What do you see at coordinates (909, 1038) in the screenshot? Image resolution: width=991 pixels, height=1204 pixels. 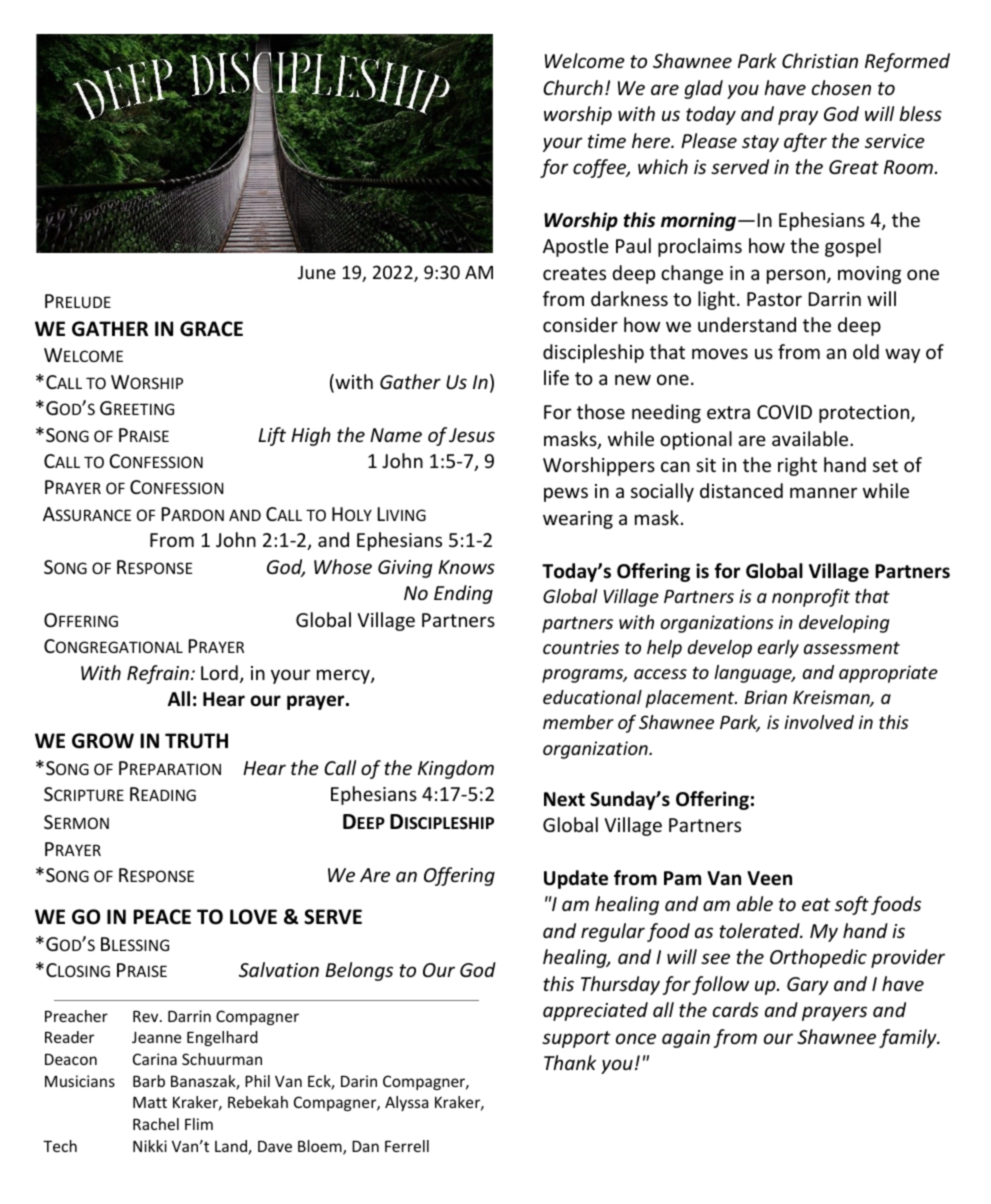 I see `family` at bounding box center [909, 1038].
